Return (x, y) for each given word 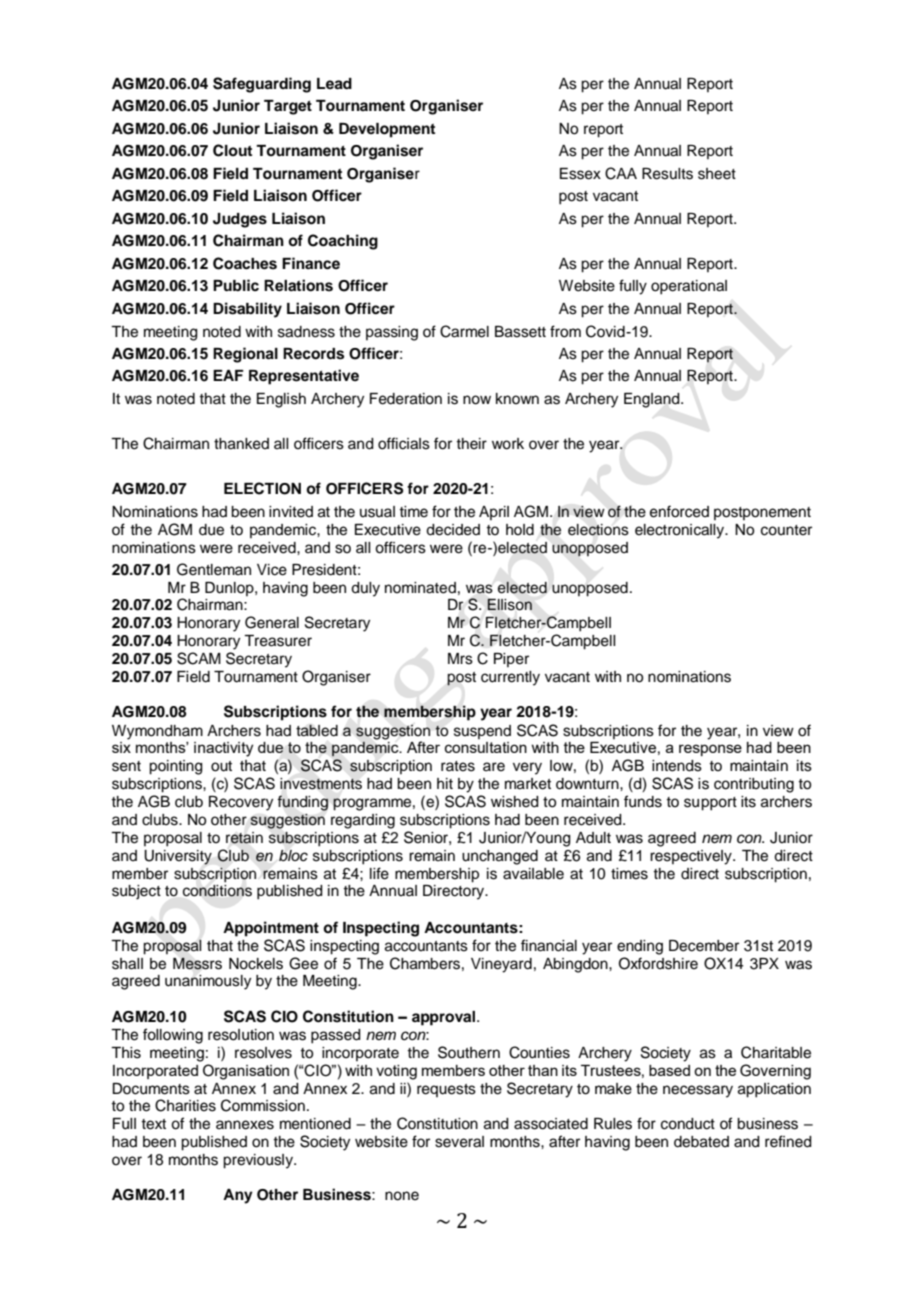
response (710, 750)
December (704, 946)
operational (689, 287)
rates (458, 766)
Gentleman (214, 569)
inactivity (223, 749)
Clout (232, 150)
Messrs (197, 963)
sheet (717, 174)
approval (445, 1018)
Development (387, 130)
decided (453, 530)
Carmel (464, 331)
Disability (247, 310)
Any (238, 1196)
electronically (681, 531)
